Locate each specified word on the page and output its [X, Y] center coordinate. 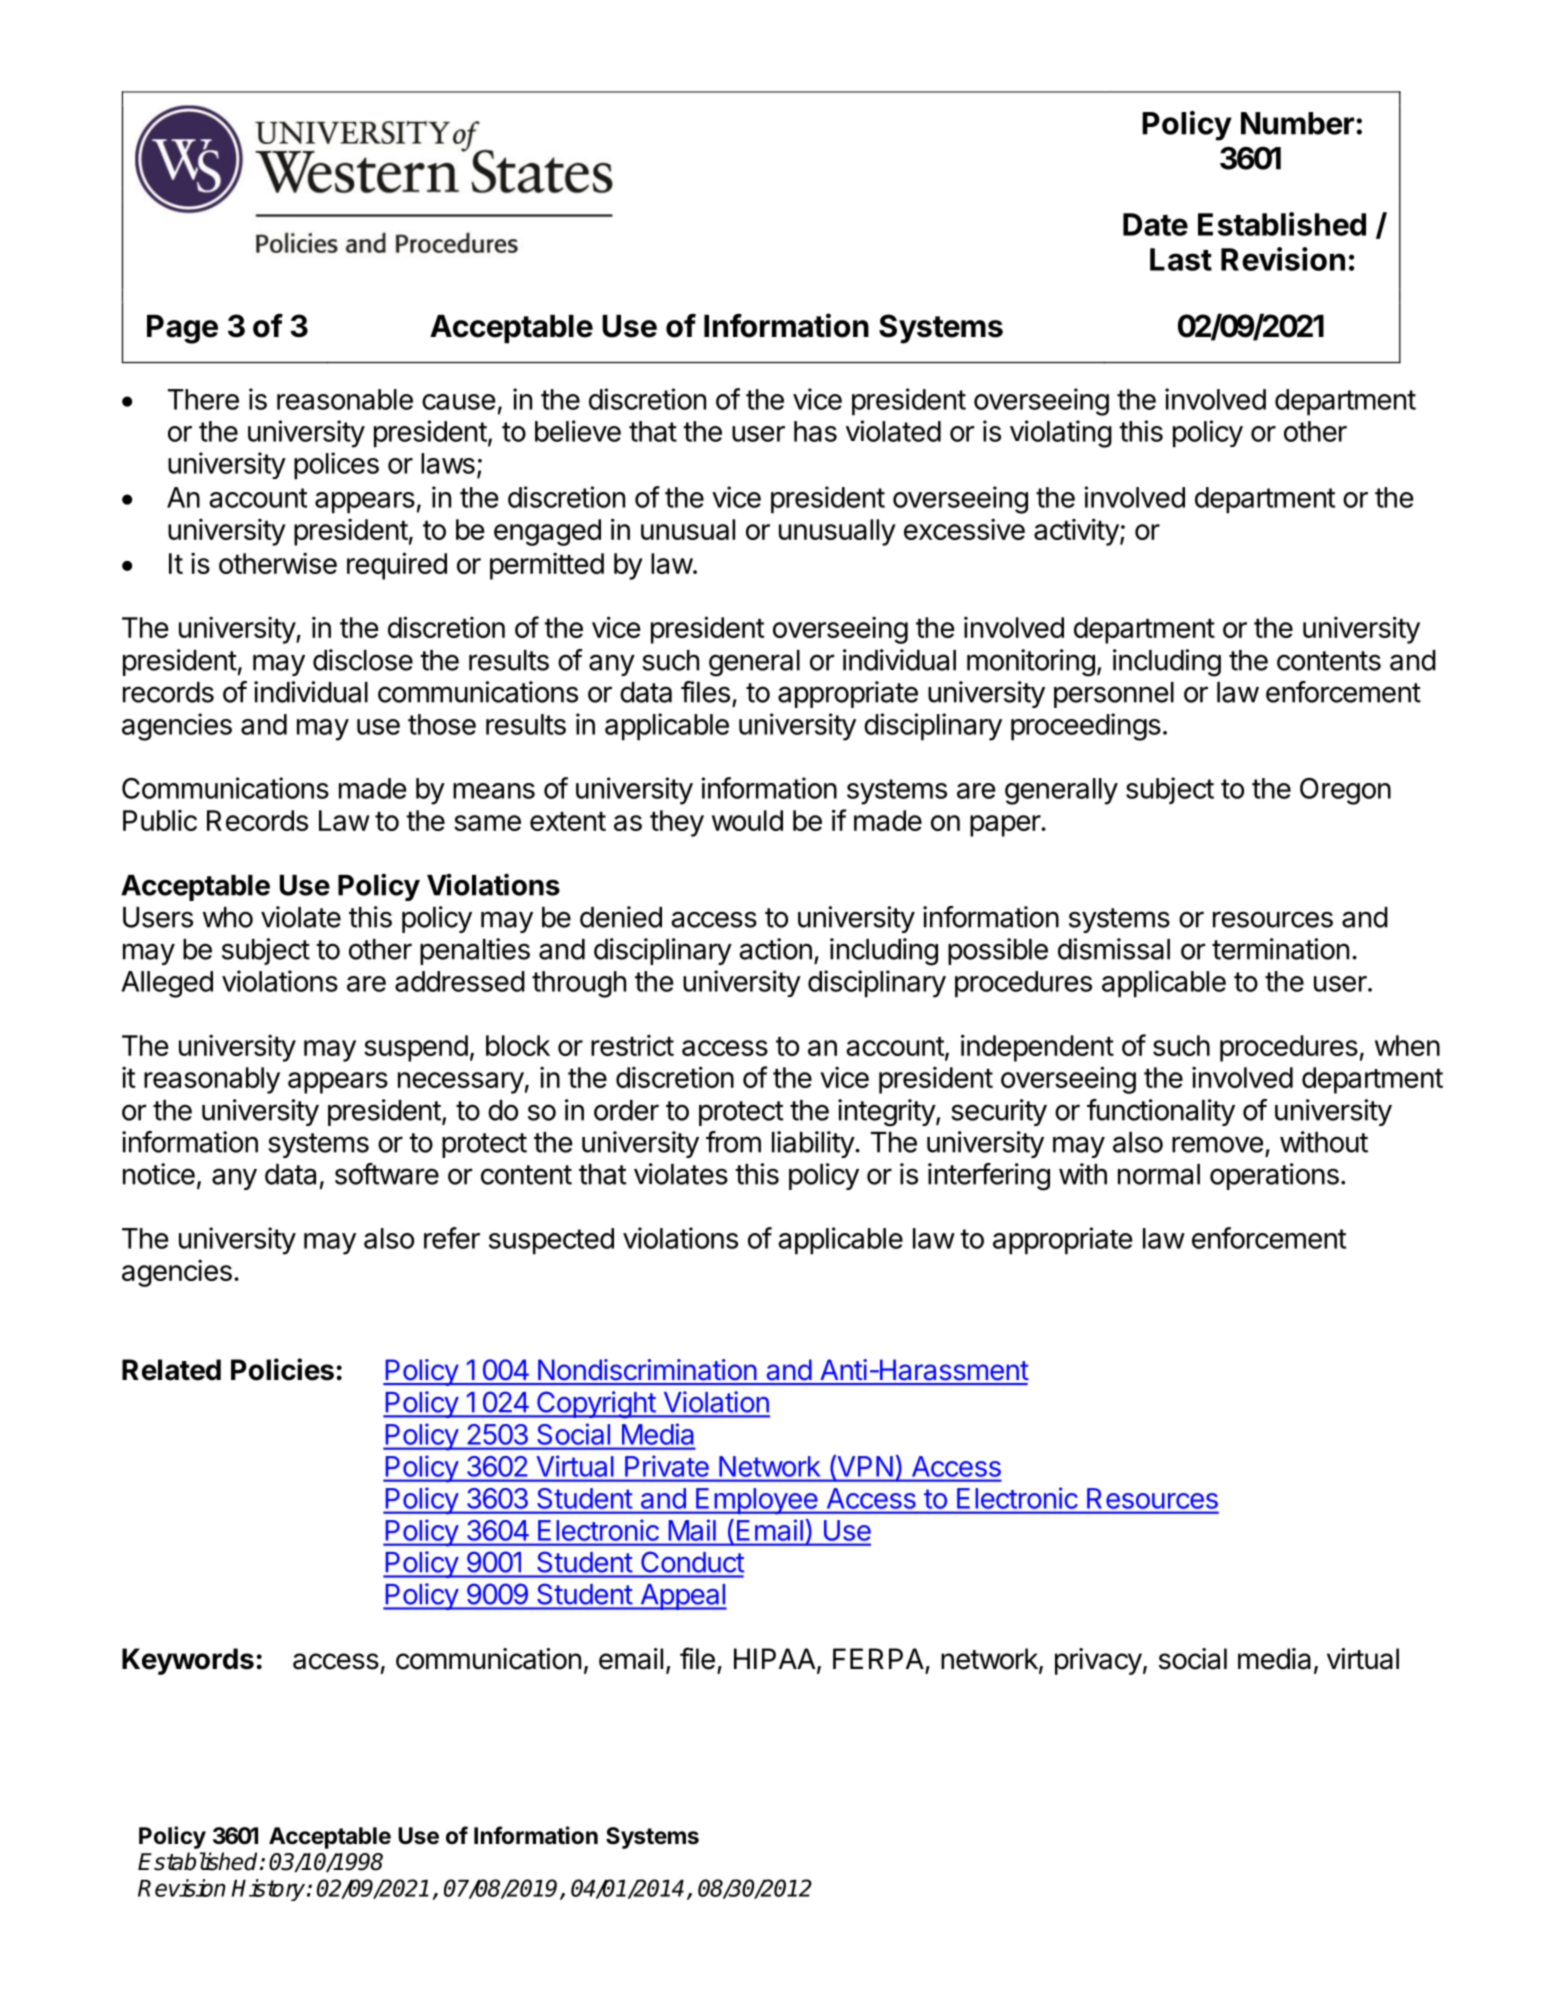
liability [814, 1144]
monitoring [1031, 663]
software [387, 1174]
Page [182, 329]
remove [1217, 1144]
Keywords [188, 1661]
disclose [363, 660]
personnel [1114, 695]
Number [1297, 123]
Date [1155, 224]
